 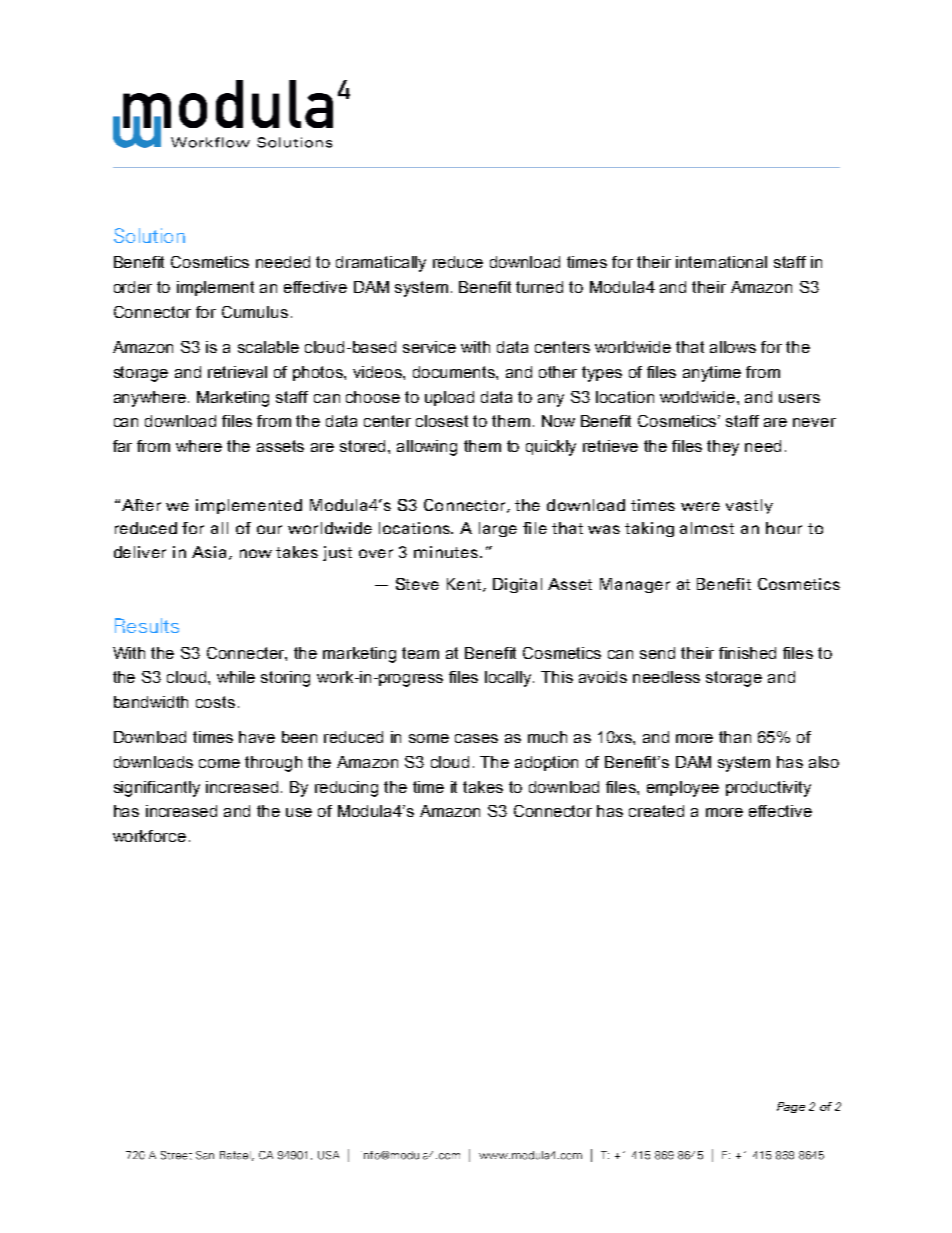 I want to click on large, so click(x=498, y=529).
